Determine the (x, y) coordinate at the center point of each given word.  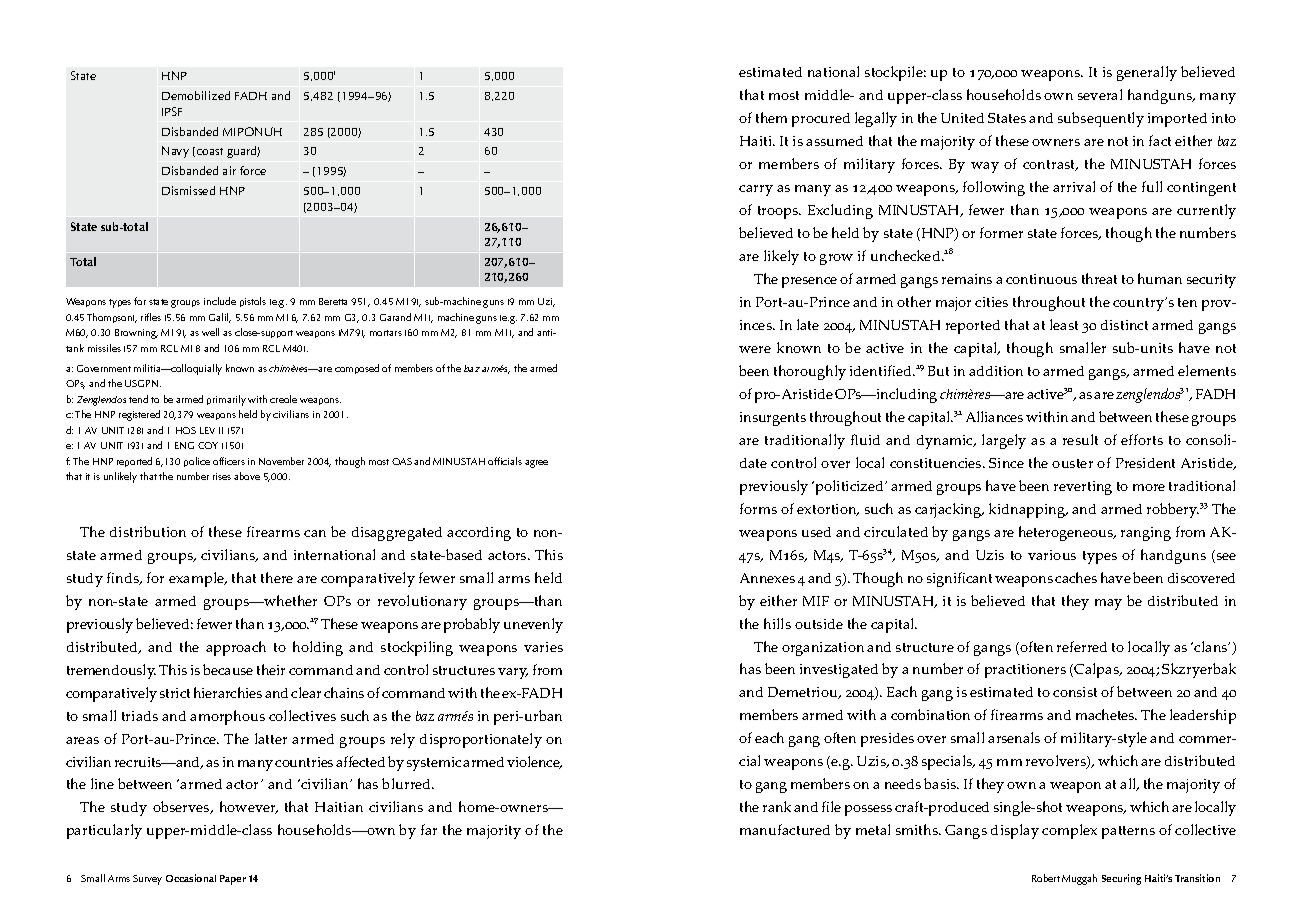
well (210, 332)
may (1108, 604)
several (1100, 94)
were (755, 349)
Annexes (767, 578)
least (1064, 324)
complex (1069, 831)
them (771, 117)
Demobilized (196, 95)
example (198, 579)
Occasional (191, 878)
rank (777, 806)
